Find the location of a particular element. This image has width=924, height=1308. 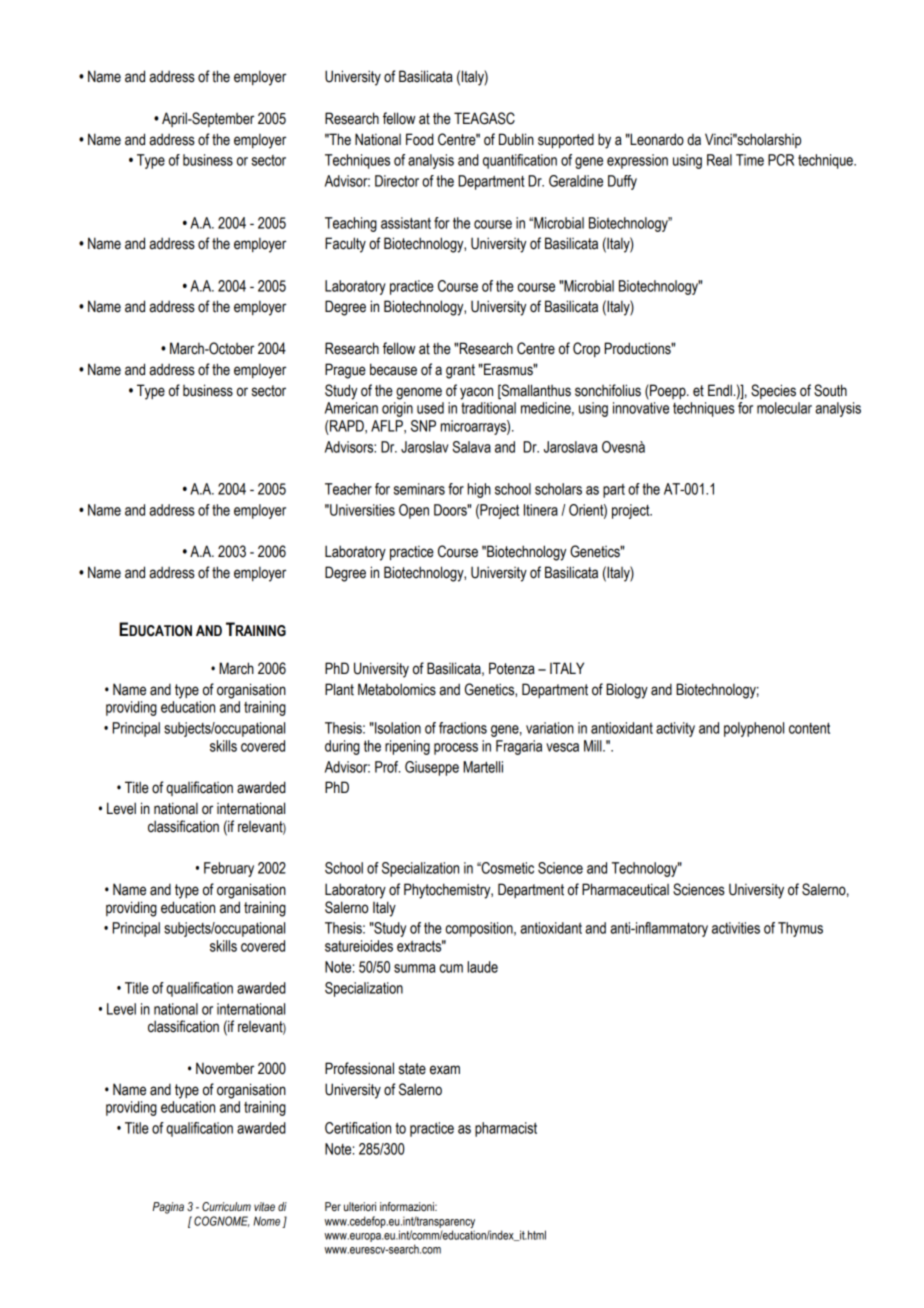

fractions is located at coordinates (463, 728).
